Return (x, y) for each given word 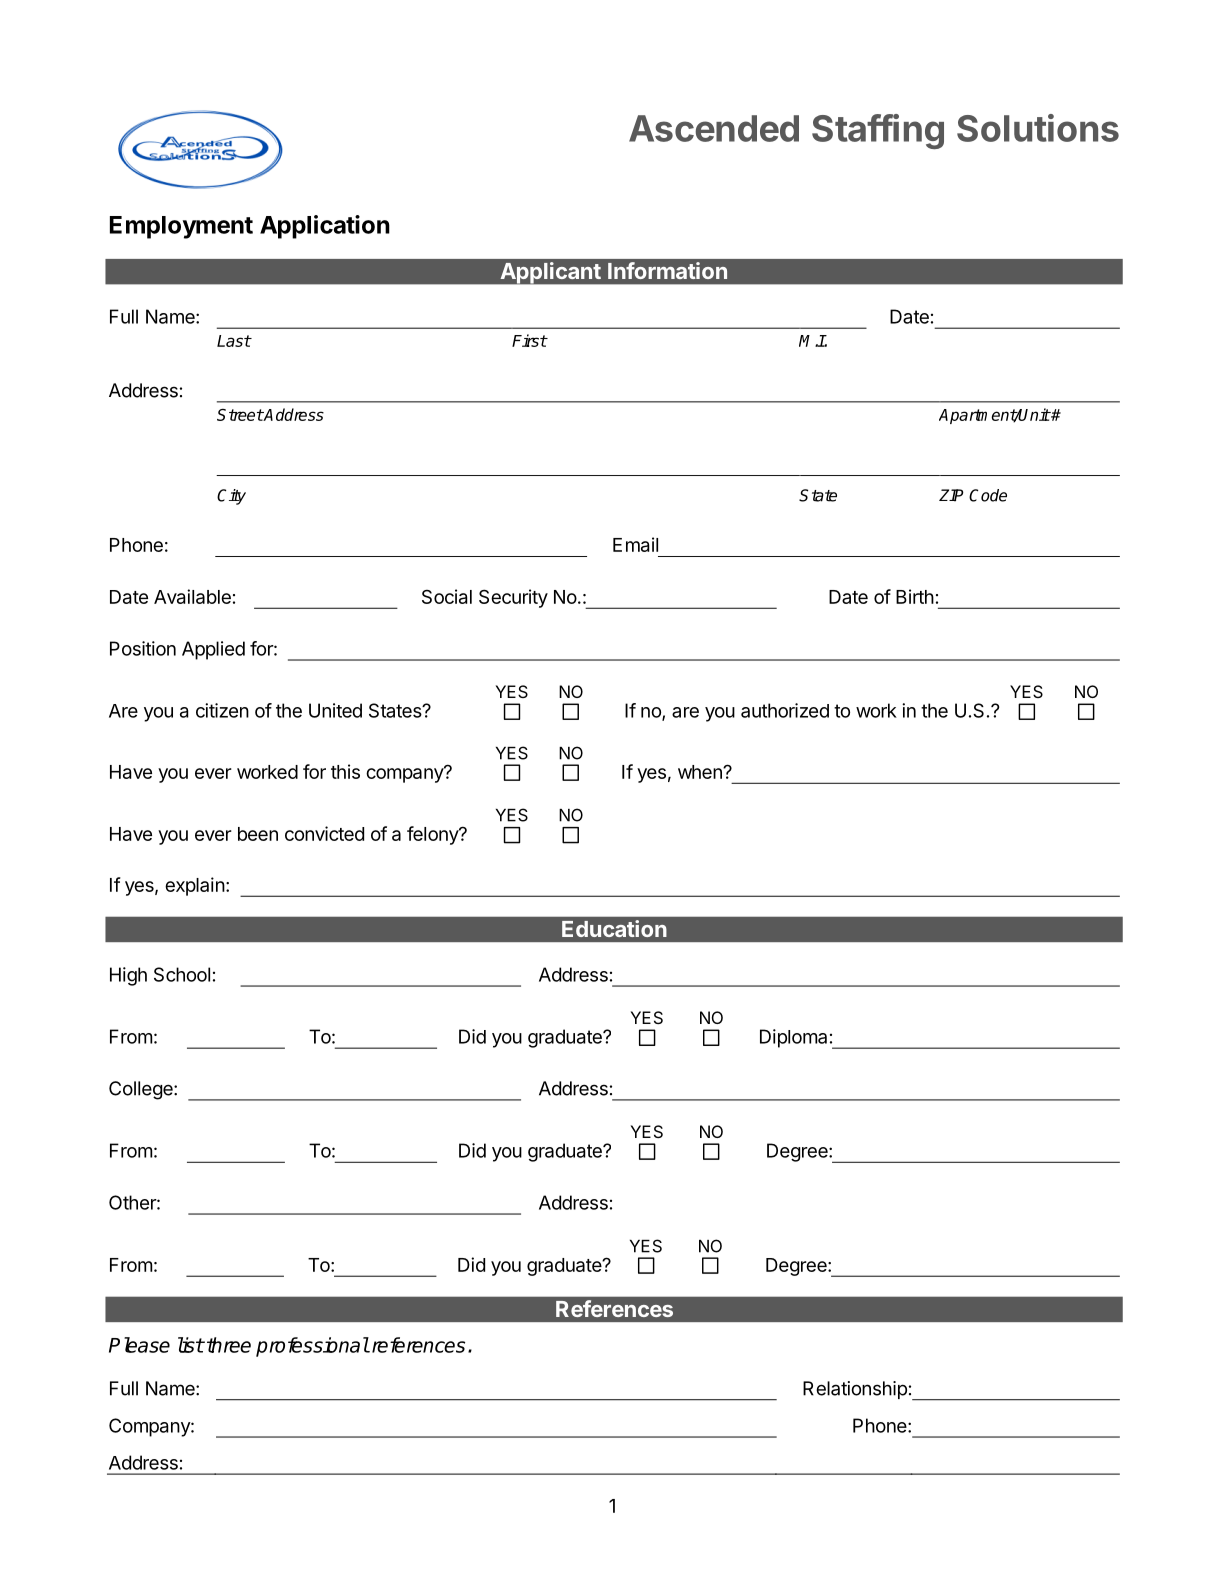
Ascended (714, 128)
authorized (785, 710)
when (701, 772)
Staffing (878, 131)
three (229, 1345)
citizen (222, 710)
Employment (181, 227)
